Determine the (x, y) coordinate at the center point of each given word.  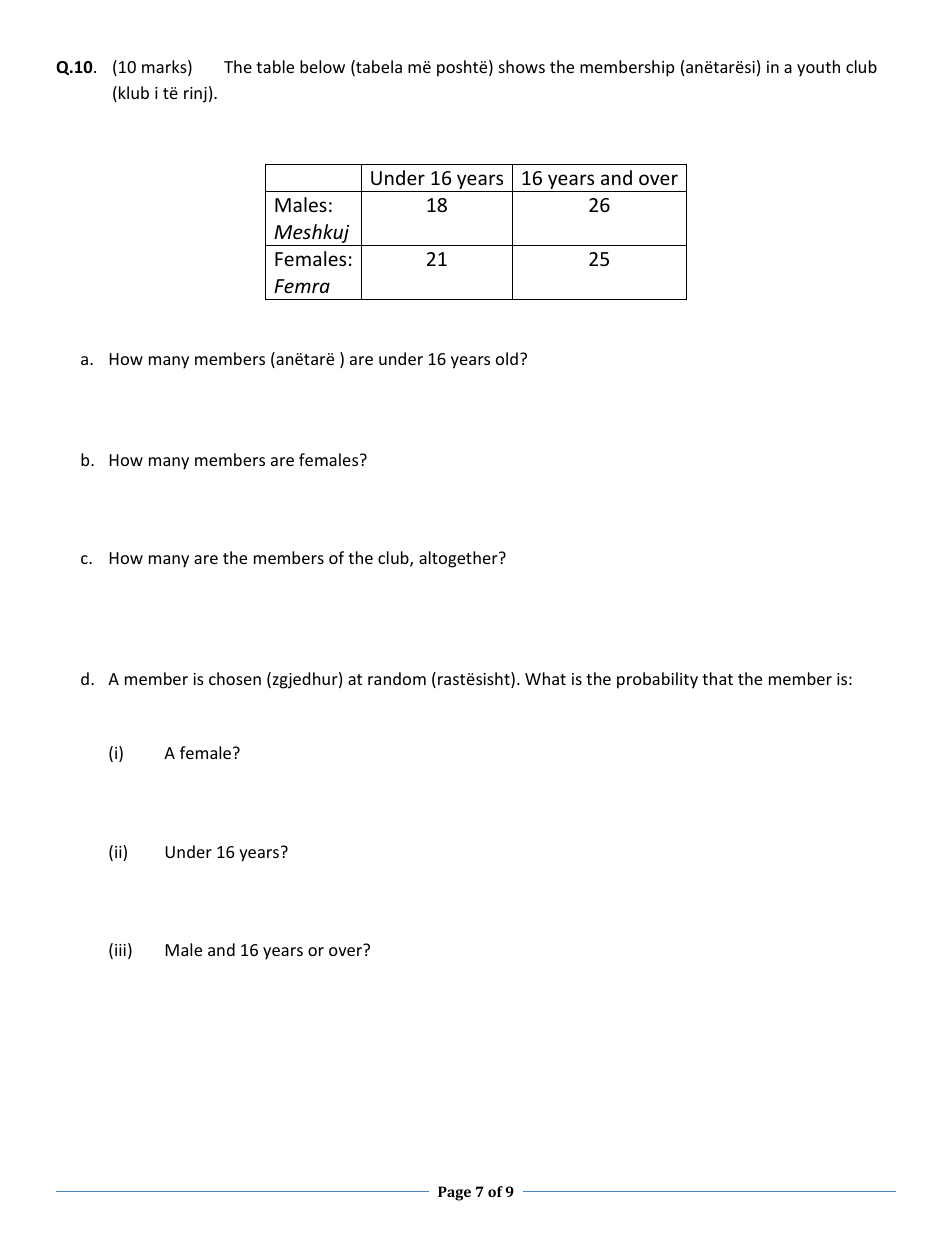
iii (120, 950)
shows (522, 66)
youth (818, 68)
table (275, 66)
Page (454, 1193)
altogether (459, 559)
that (717, 678)
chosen (235, 678)
